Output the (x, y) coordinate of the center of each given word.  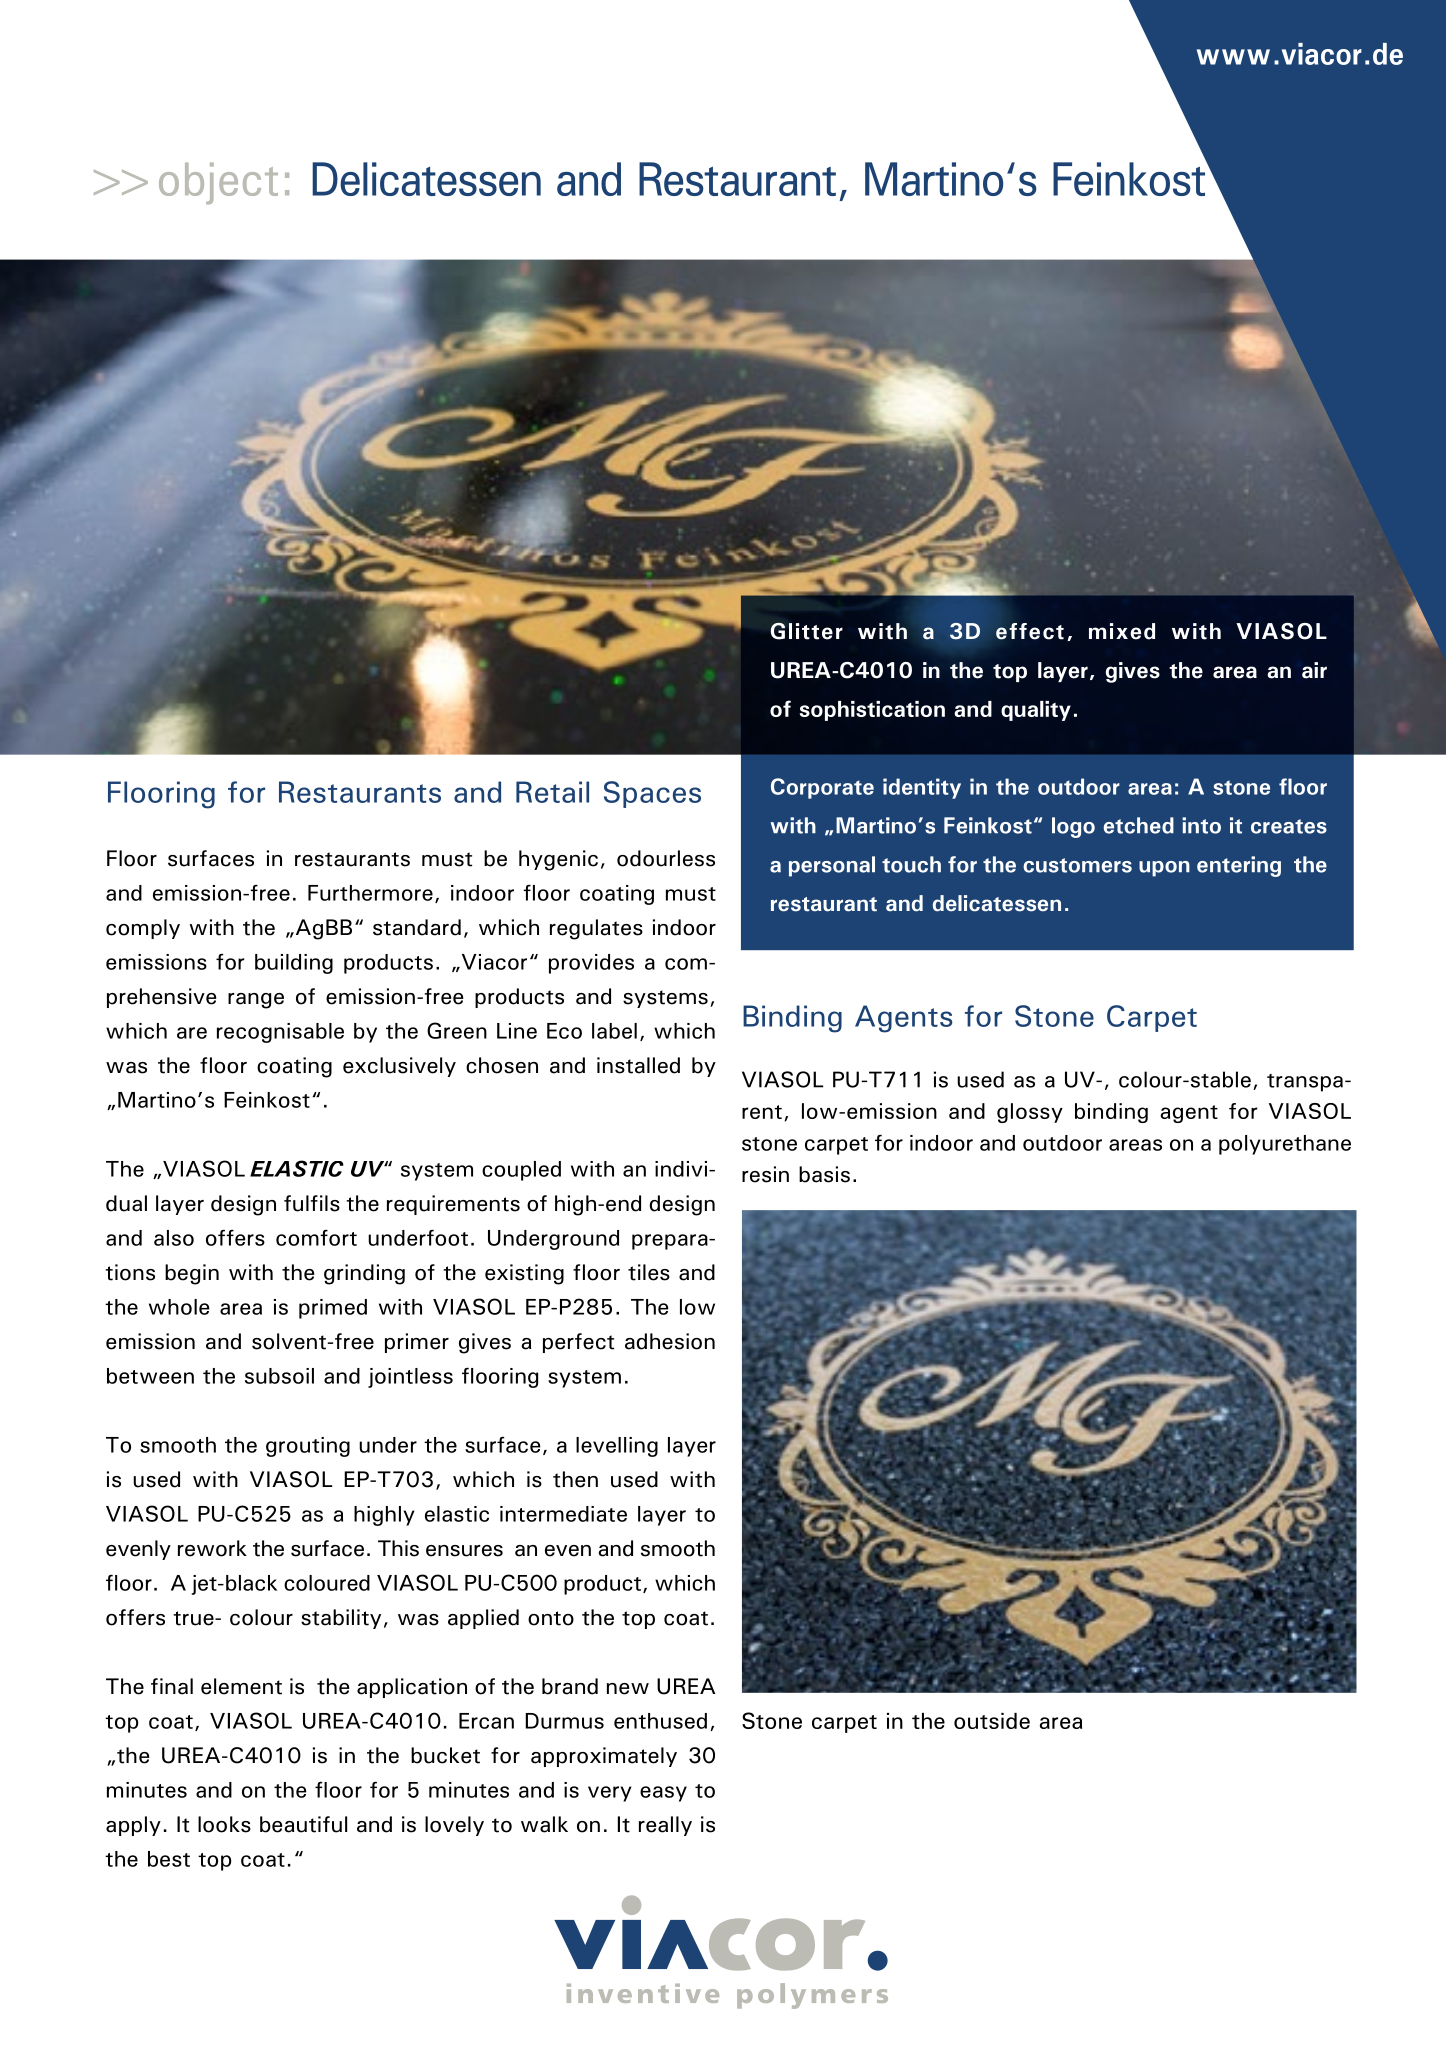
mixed (1122, 631)
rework (212, 1548)
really (665, 1826)
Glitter (806, 631)
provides (591, 964)
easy (663, 1794)
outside (992, 1721)
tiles (649, 1272)
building (294, 964)
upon (1164, 869)
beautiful (303, 1824)
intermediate (563, 1514)
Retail (552, 792)
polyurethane (1285, 1145)
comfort (316, 1237)
